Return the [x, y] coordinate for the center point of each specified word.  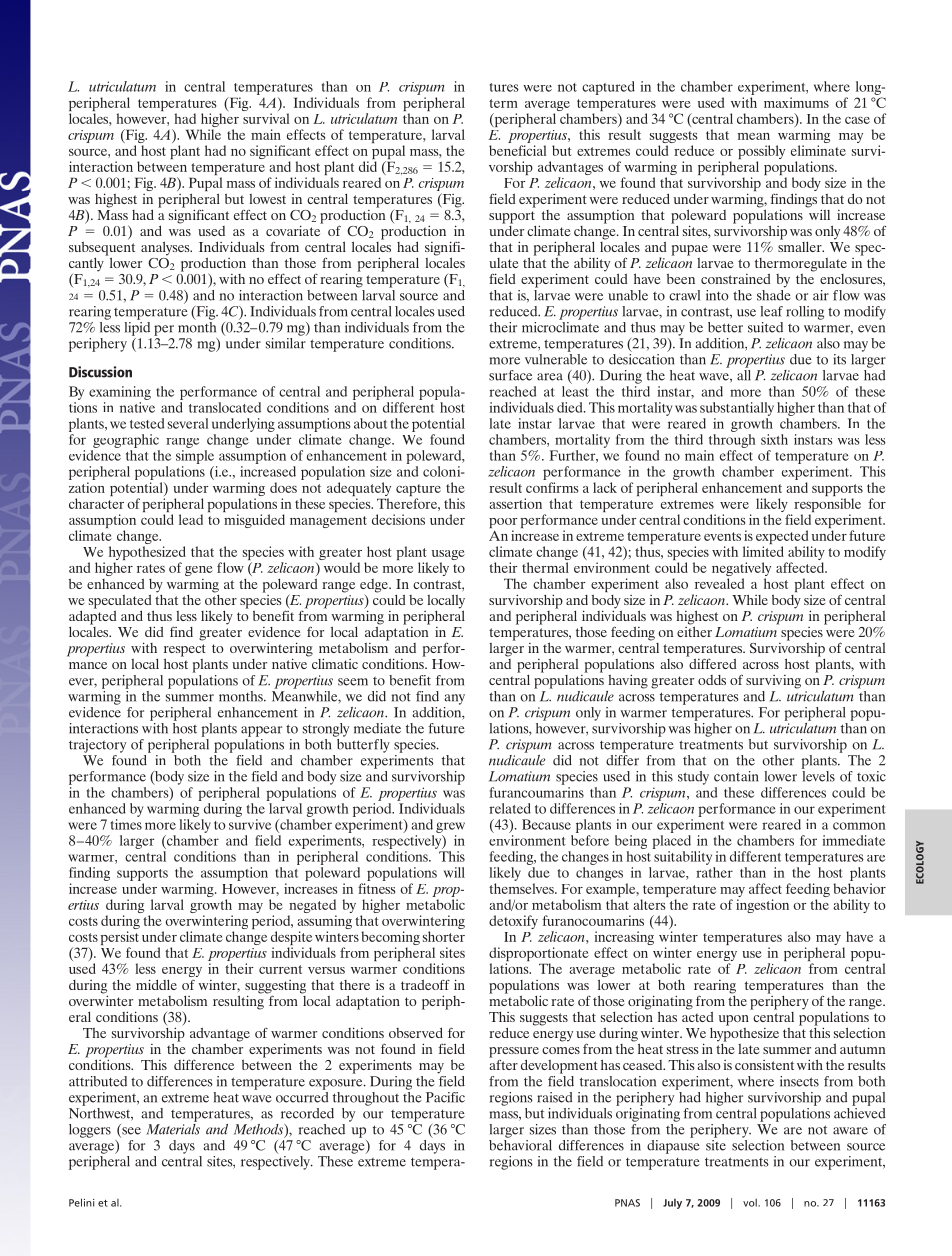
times [126, 824]
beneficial [517, 150]
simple [195, 457]
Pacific [445, 1097]
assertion [515, 503]
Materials [173, 1128]
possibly [761, 153]
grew [450, 827]
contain [736, 776]
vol [751, 1203]
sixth [774, 439]
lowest [267, 199]
